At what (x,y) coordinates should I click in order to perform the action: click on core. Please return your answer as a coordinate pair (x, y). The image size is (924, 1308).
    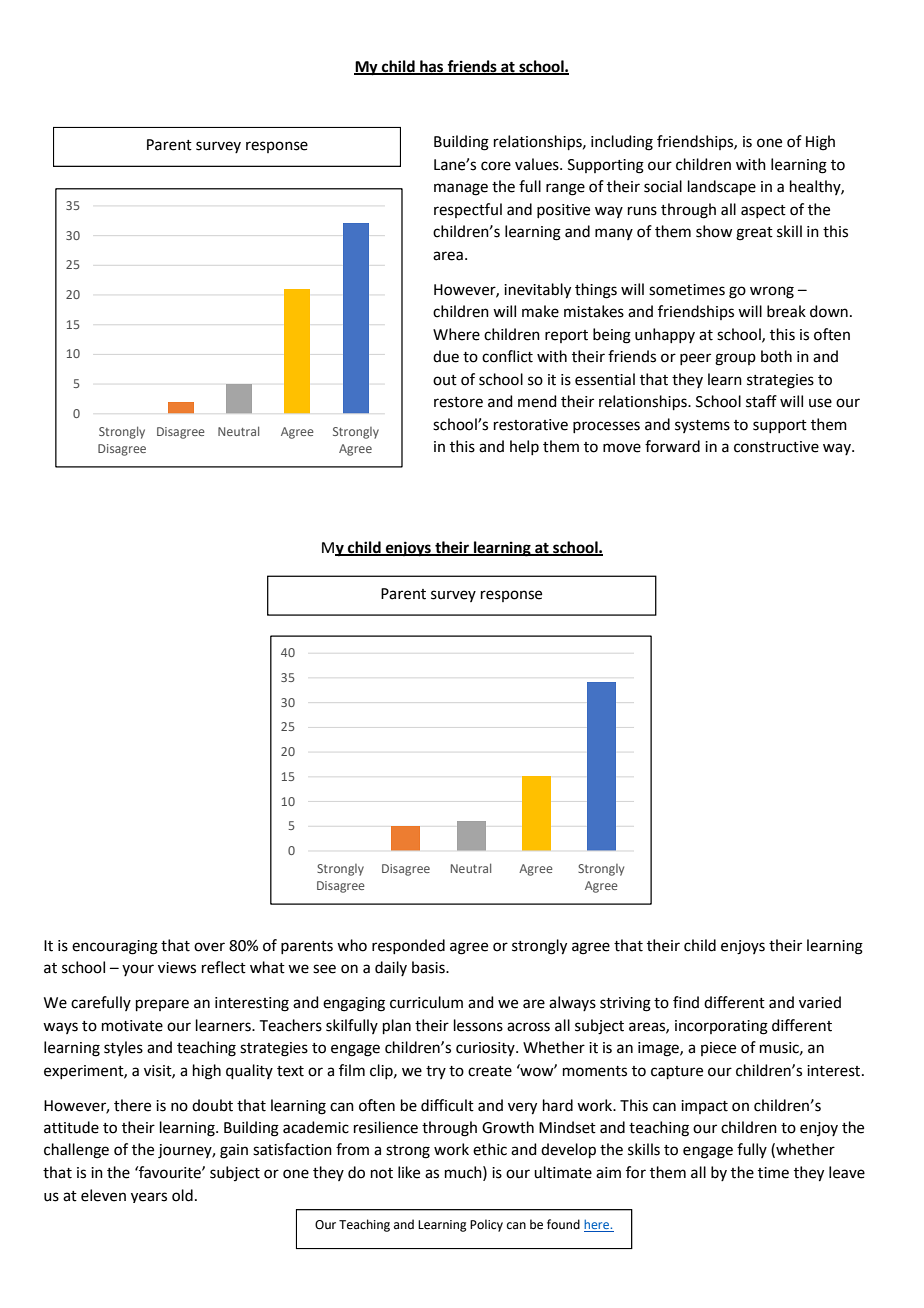
    Looking at the image, I should click on (496, 166).
